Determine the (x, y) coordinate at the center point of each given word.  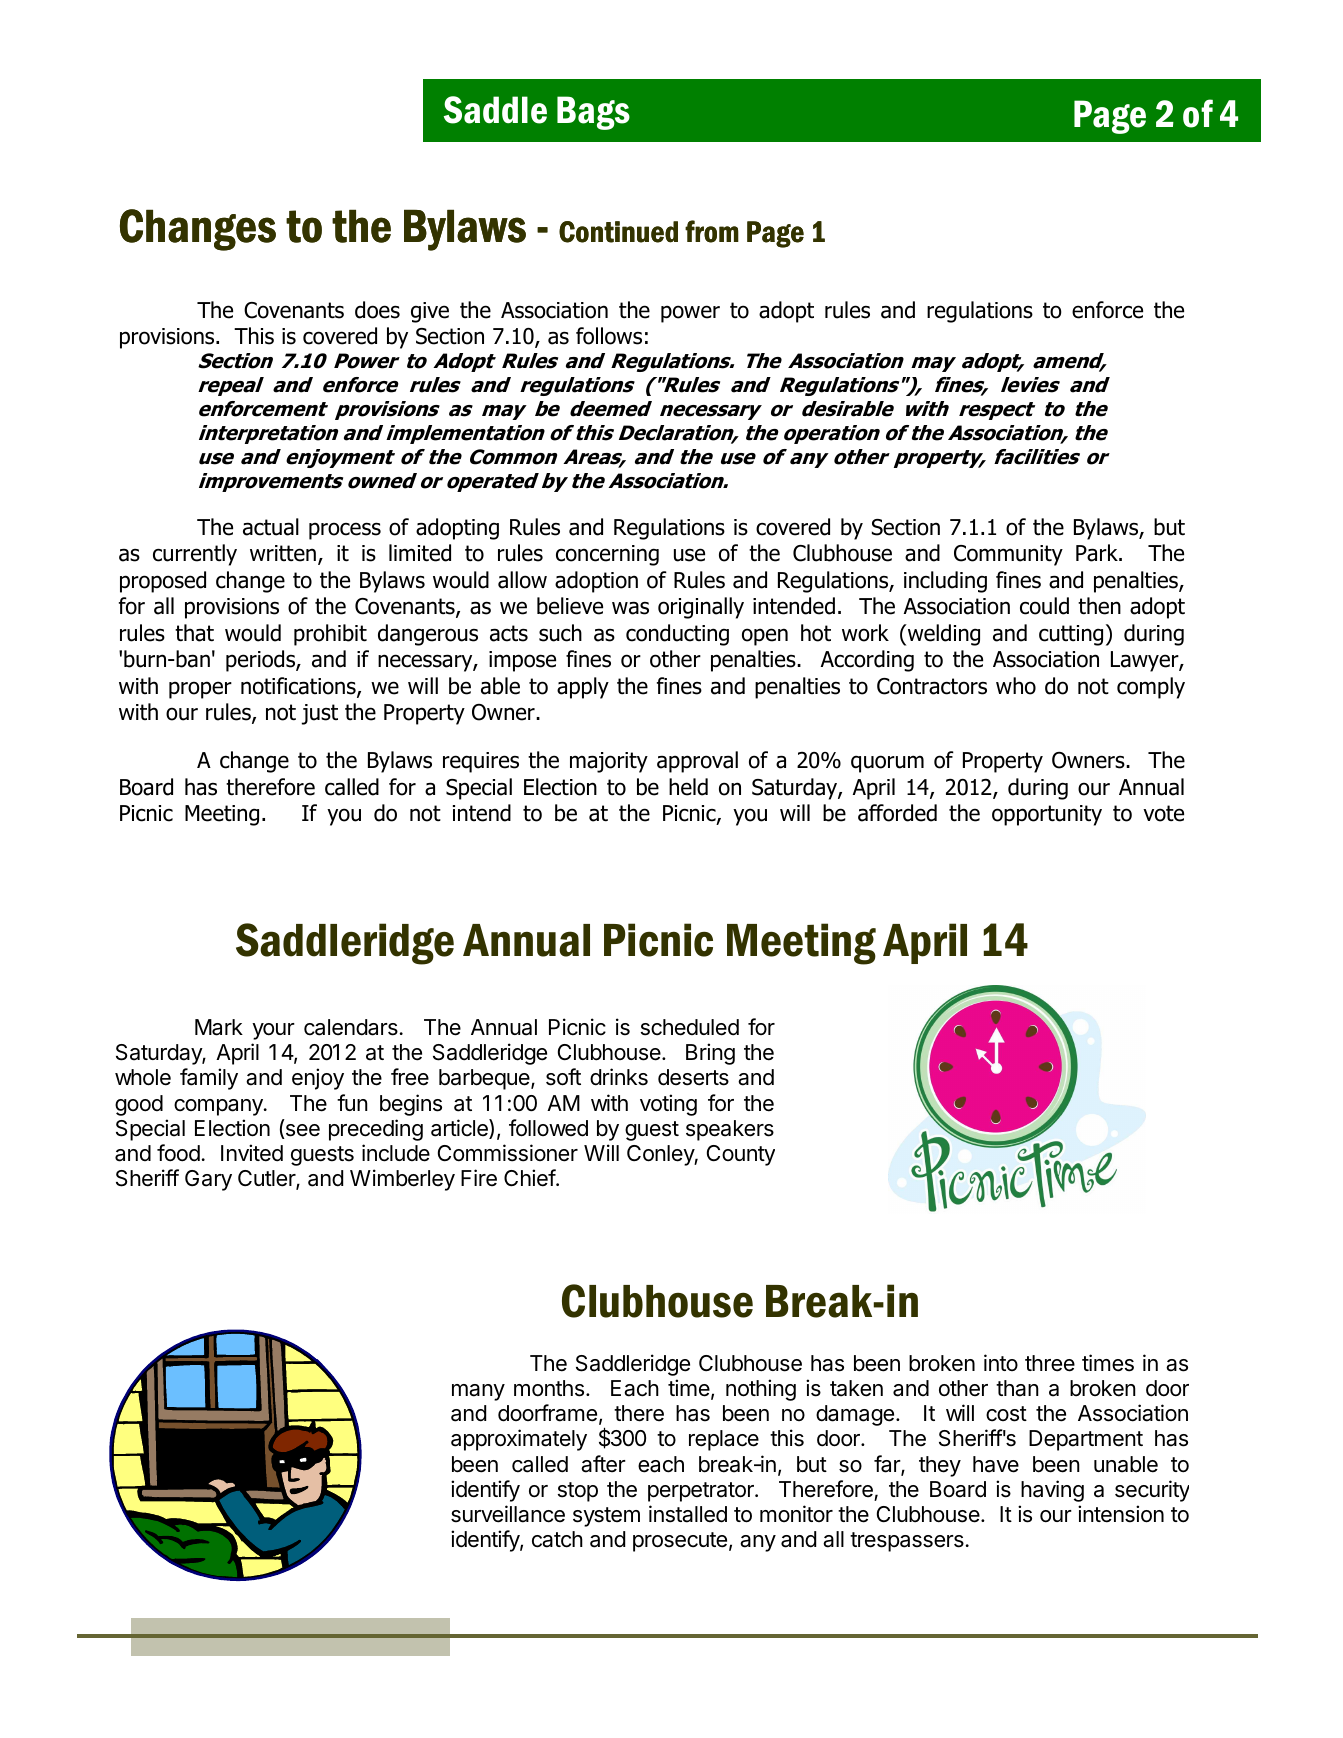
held (688, 787)
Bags (593, 113)
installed (688, 1514)
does (377, 310)
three (1050, 1363)
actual (271, 527)
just (320, 714)
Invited (252, 1153)
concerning (607, 555)
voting (668, 1105)
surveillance (508, 1514)
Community (1008, 555)
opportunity (1047, 815)
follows (609, 336)
